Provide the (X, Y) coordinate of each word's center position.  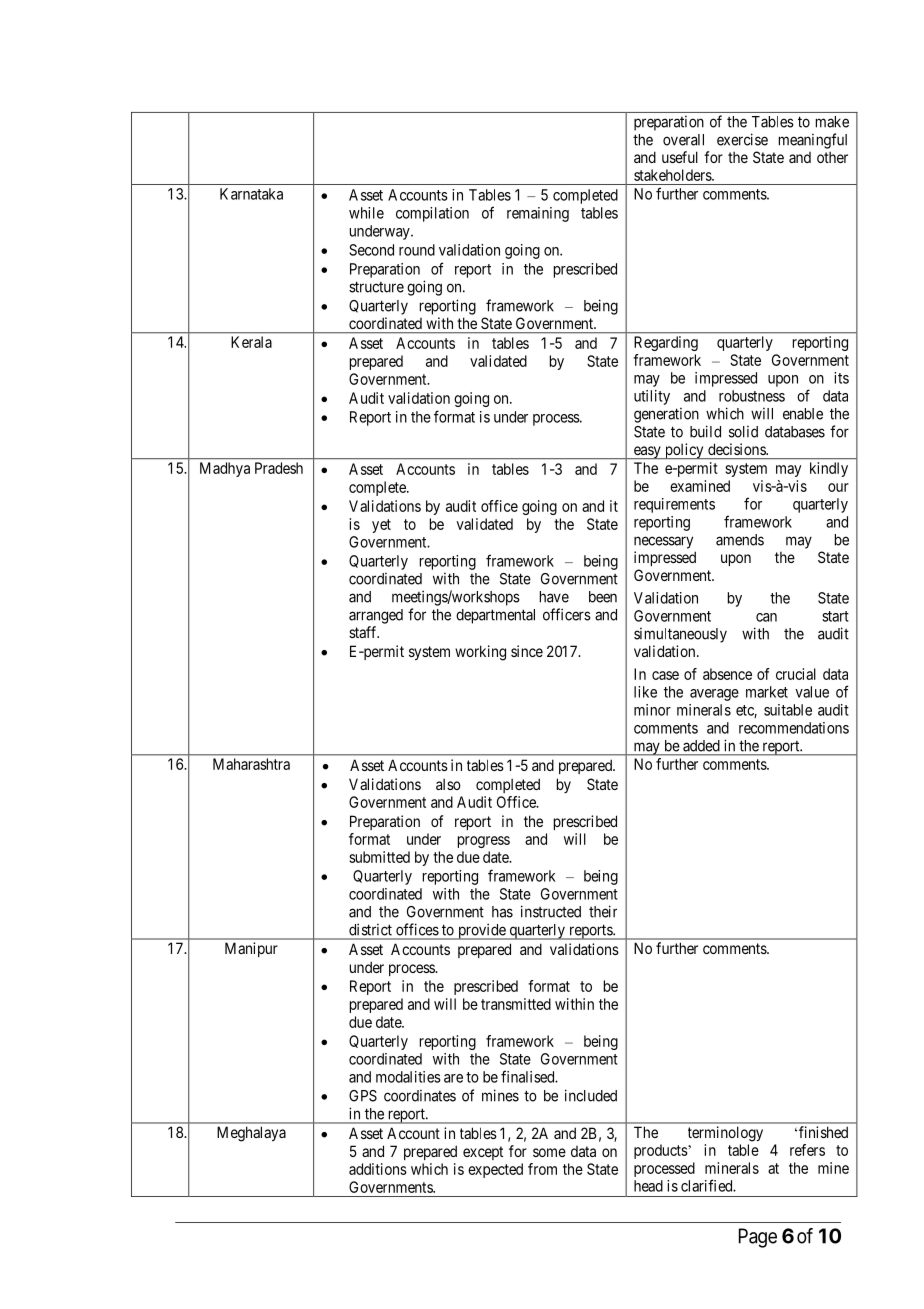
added (701, 746)
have (554, 597)
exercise (742, 139)
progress (484, 842)
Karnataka (251, 194)
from (542, 1169)
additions (378, 1169)
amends (740, 540)
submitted (379, 857)
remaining (538, 214)
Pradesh (279, 468)
